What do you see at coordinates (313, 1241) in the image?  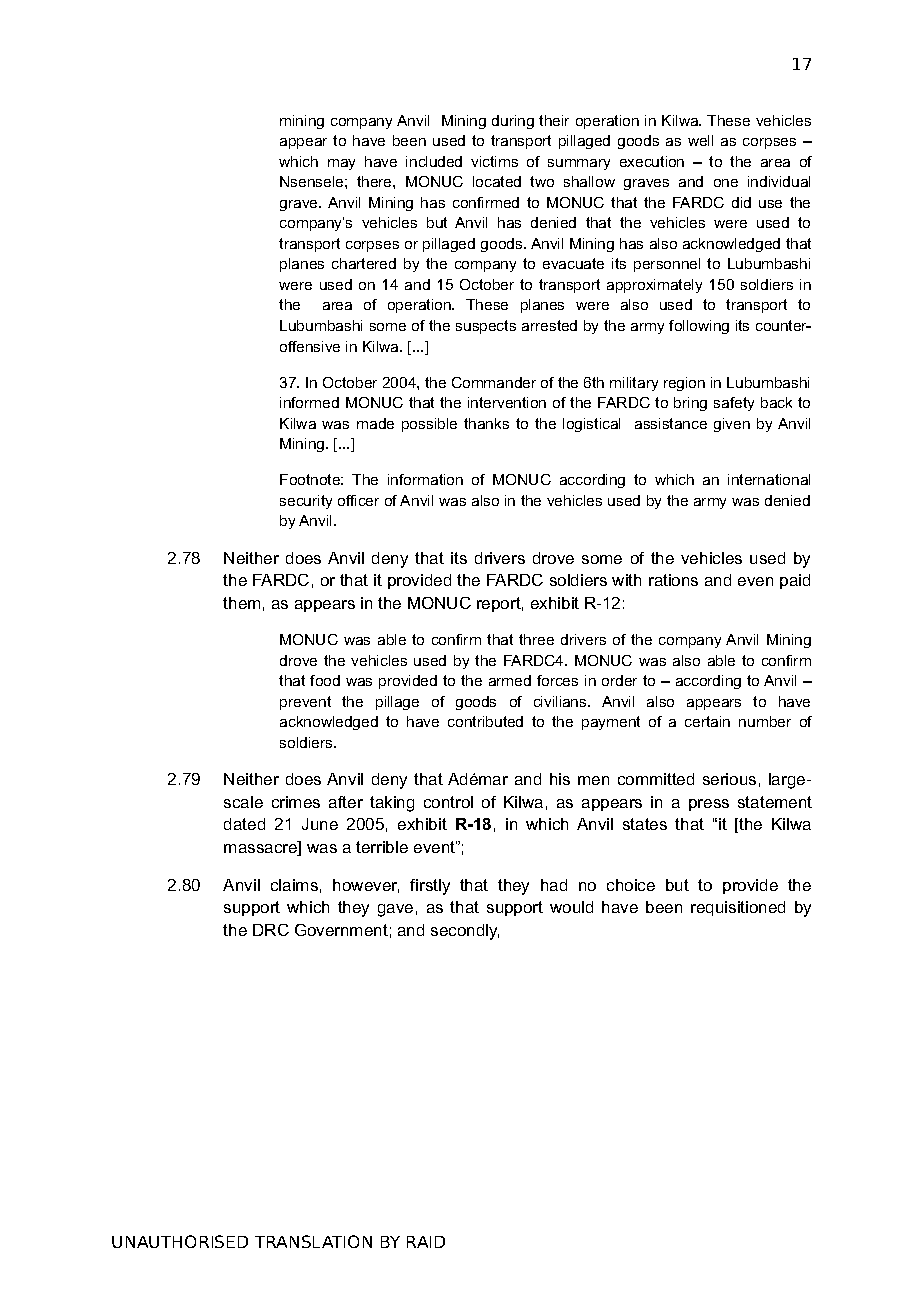 I see `TRANSLATION` at bounding box center [313, 1241].
